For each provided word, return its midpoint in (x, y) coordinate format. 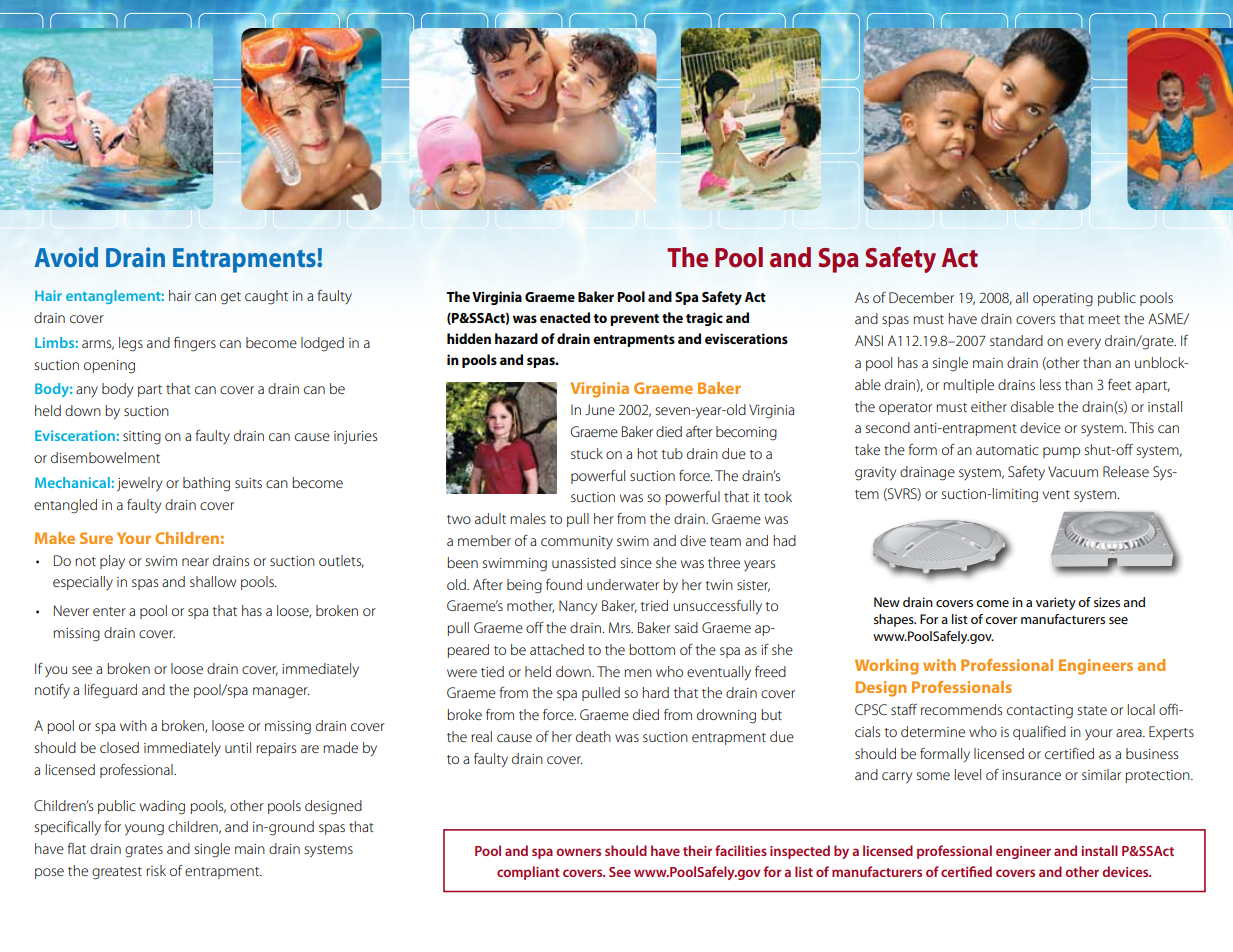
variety (1056, 603)
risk (156, 870)
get (231, 298)
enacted (565, 317)
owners (578, 852)
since (636, 563)
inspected (800, 852)
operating (1063, 300)
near (195, 562)
